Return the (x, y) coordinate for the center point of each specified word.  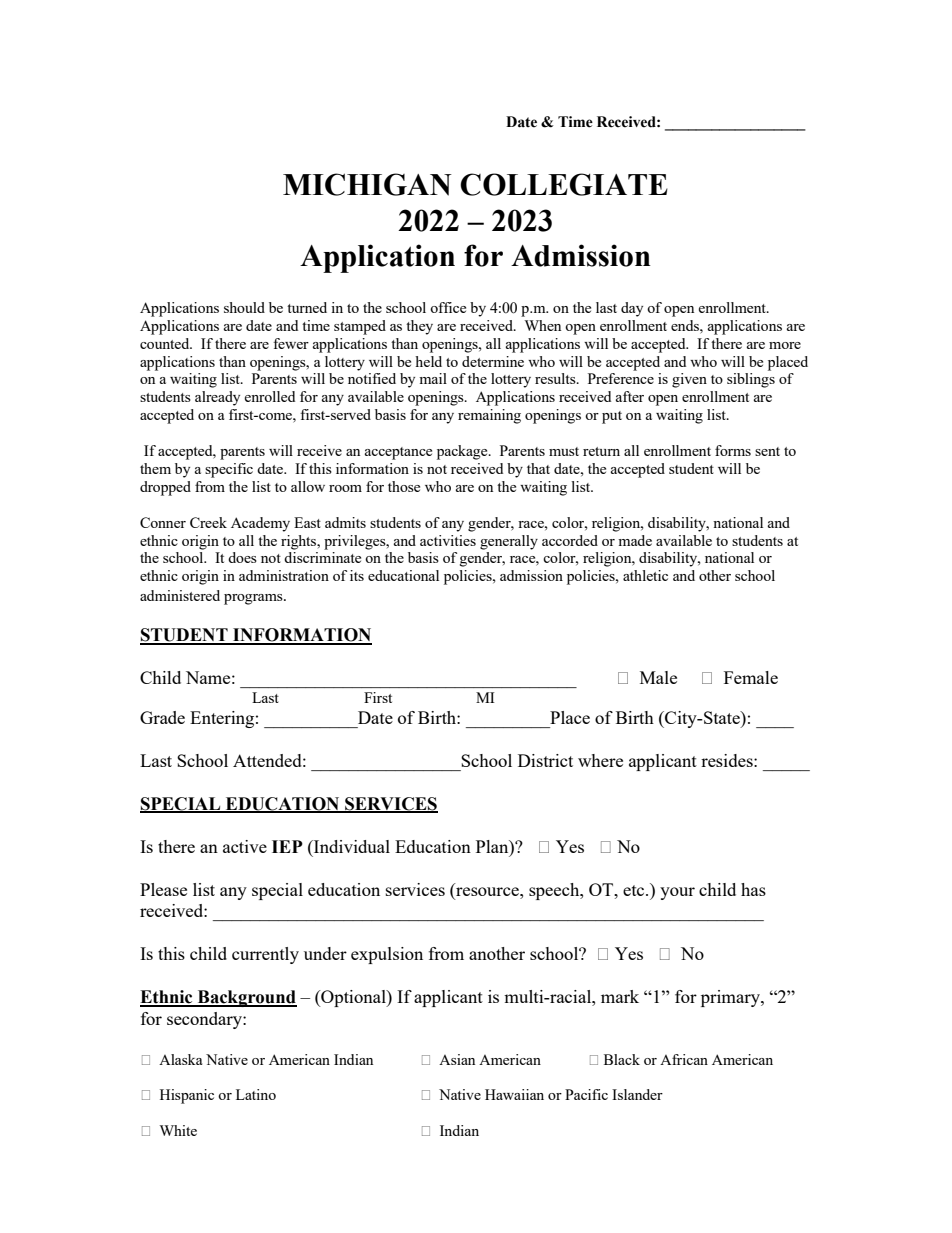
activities (448, 540)
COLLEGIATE (564, 184)
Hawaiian (514, 1094)
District (545, 760)
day (632, 309)
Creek (208, 522)
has (753, 889)
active (245, 846)
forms (733, 450)
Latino (256, 1094)
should (244, 307)
